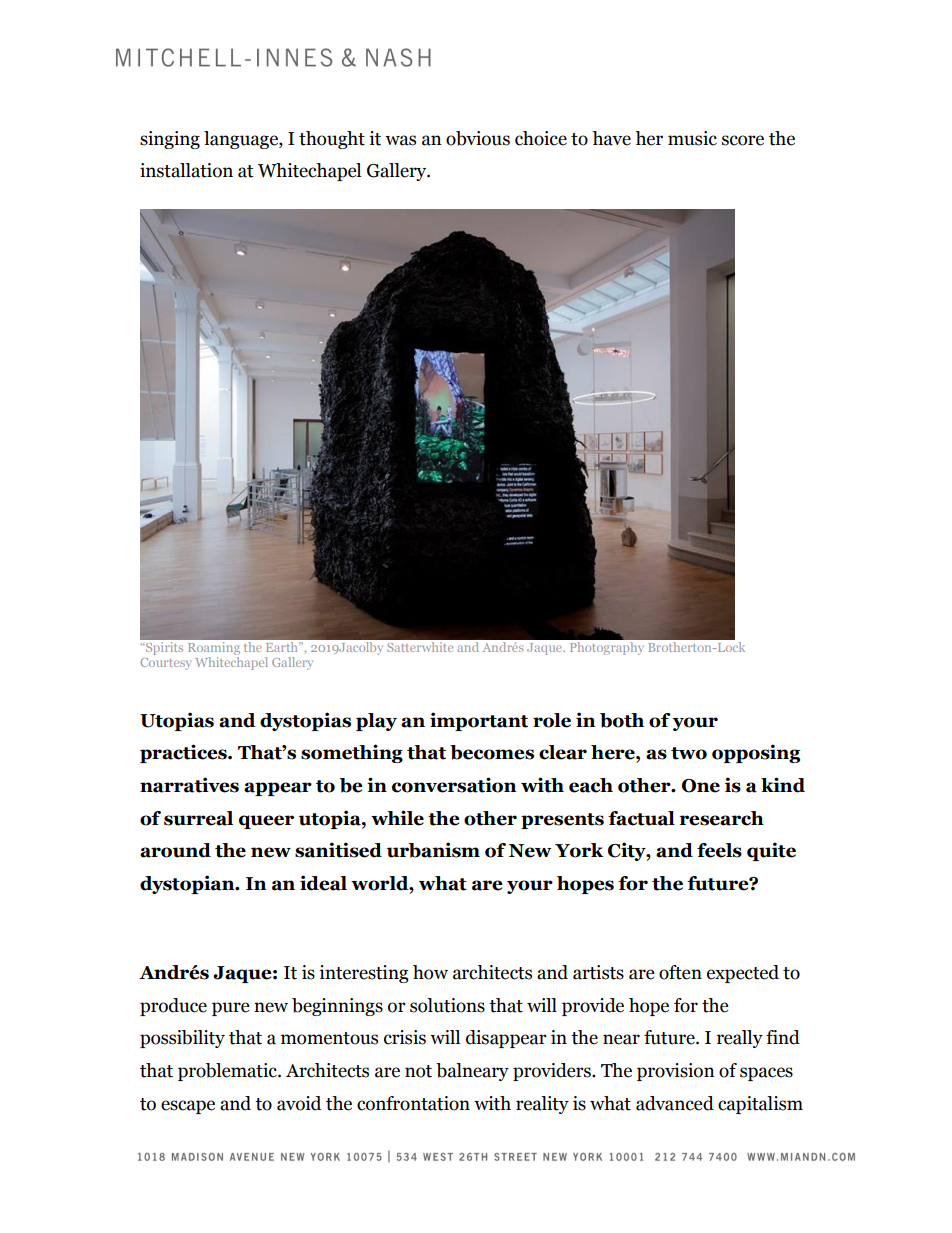  Describe the element at coordinates (692, 138) in the document. I see `music` at that location.
